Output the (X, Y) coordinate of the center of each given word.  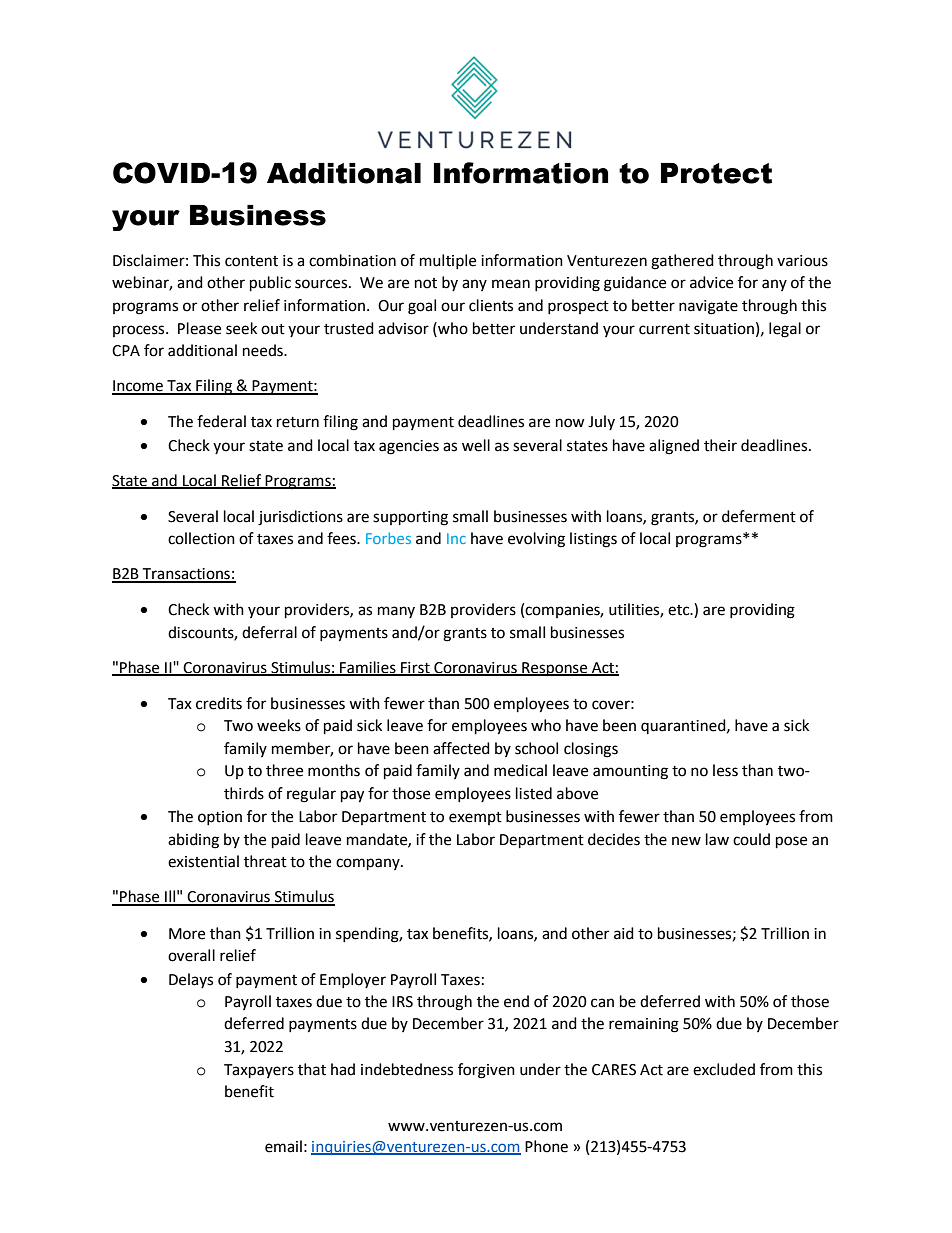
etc (680, 610)
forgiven (486, 1071)
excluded (724, 1069)
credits (219, 703)
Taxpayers (259, 1071)
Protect (716, 173)
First (415, 668)
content (251, 261)
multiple (448, 261)
